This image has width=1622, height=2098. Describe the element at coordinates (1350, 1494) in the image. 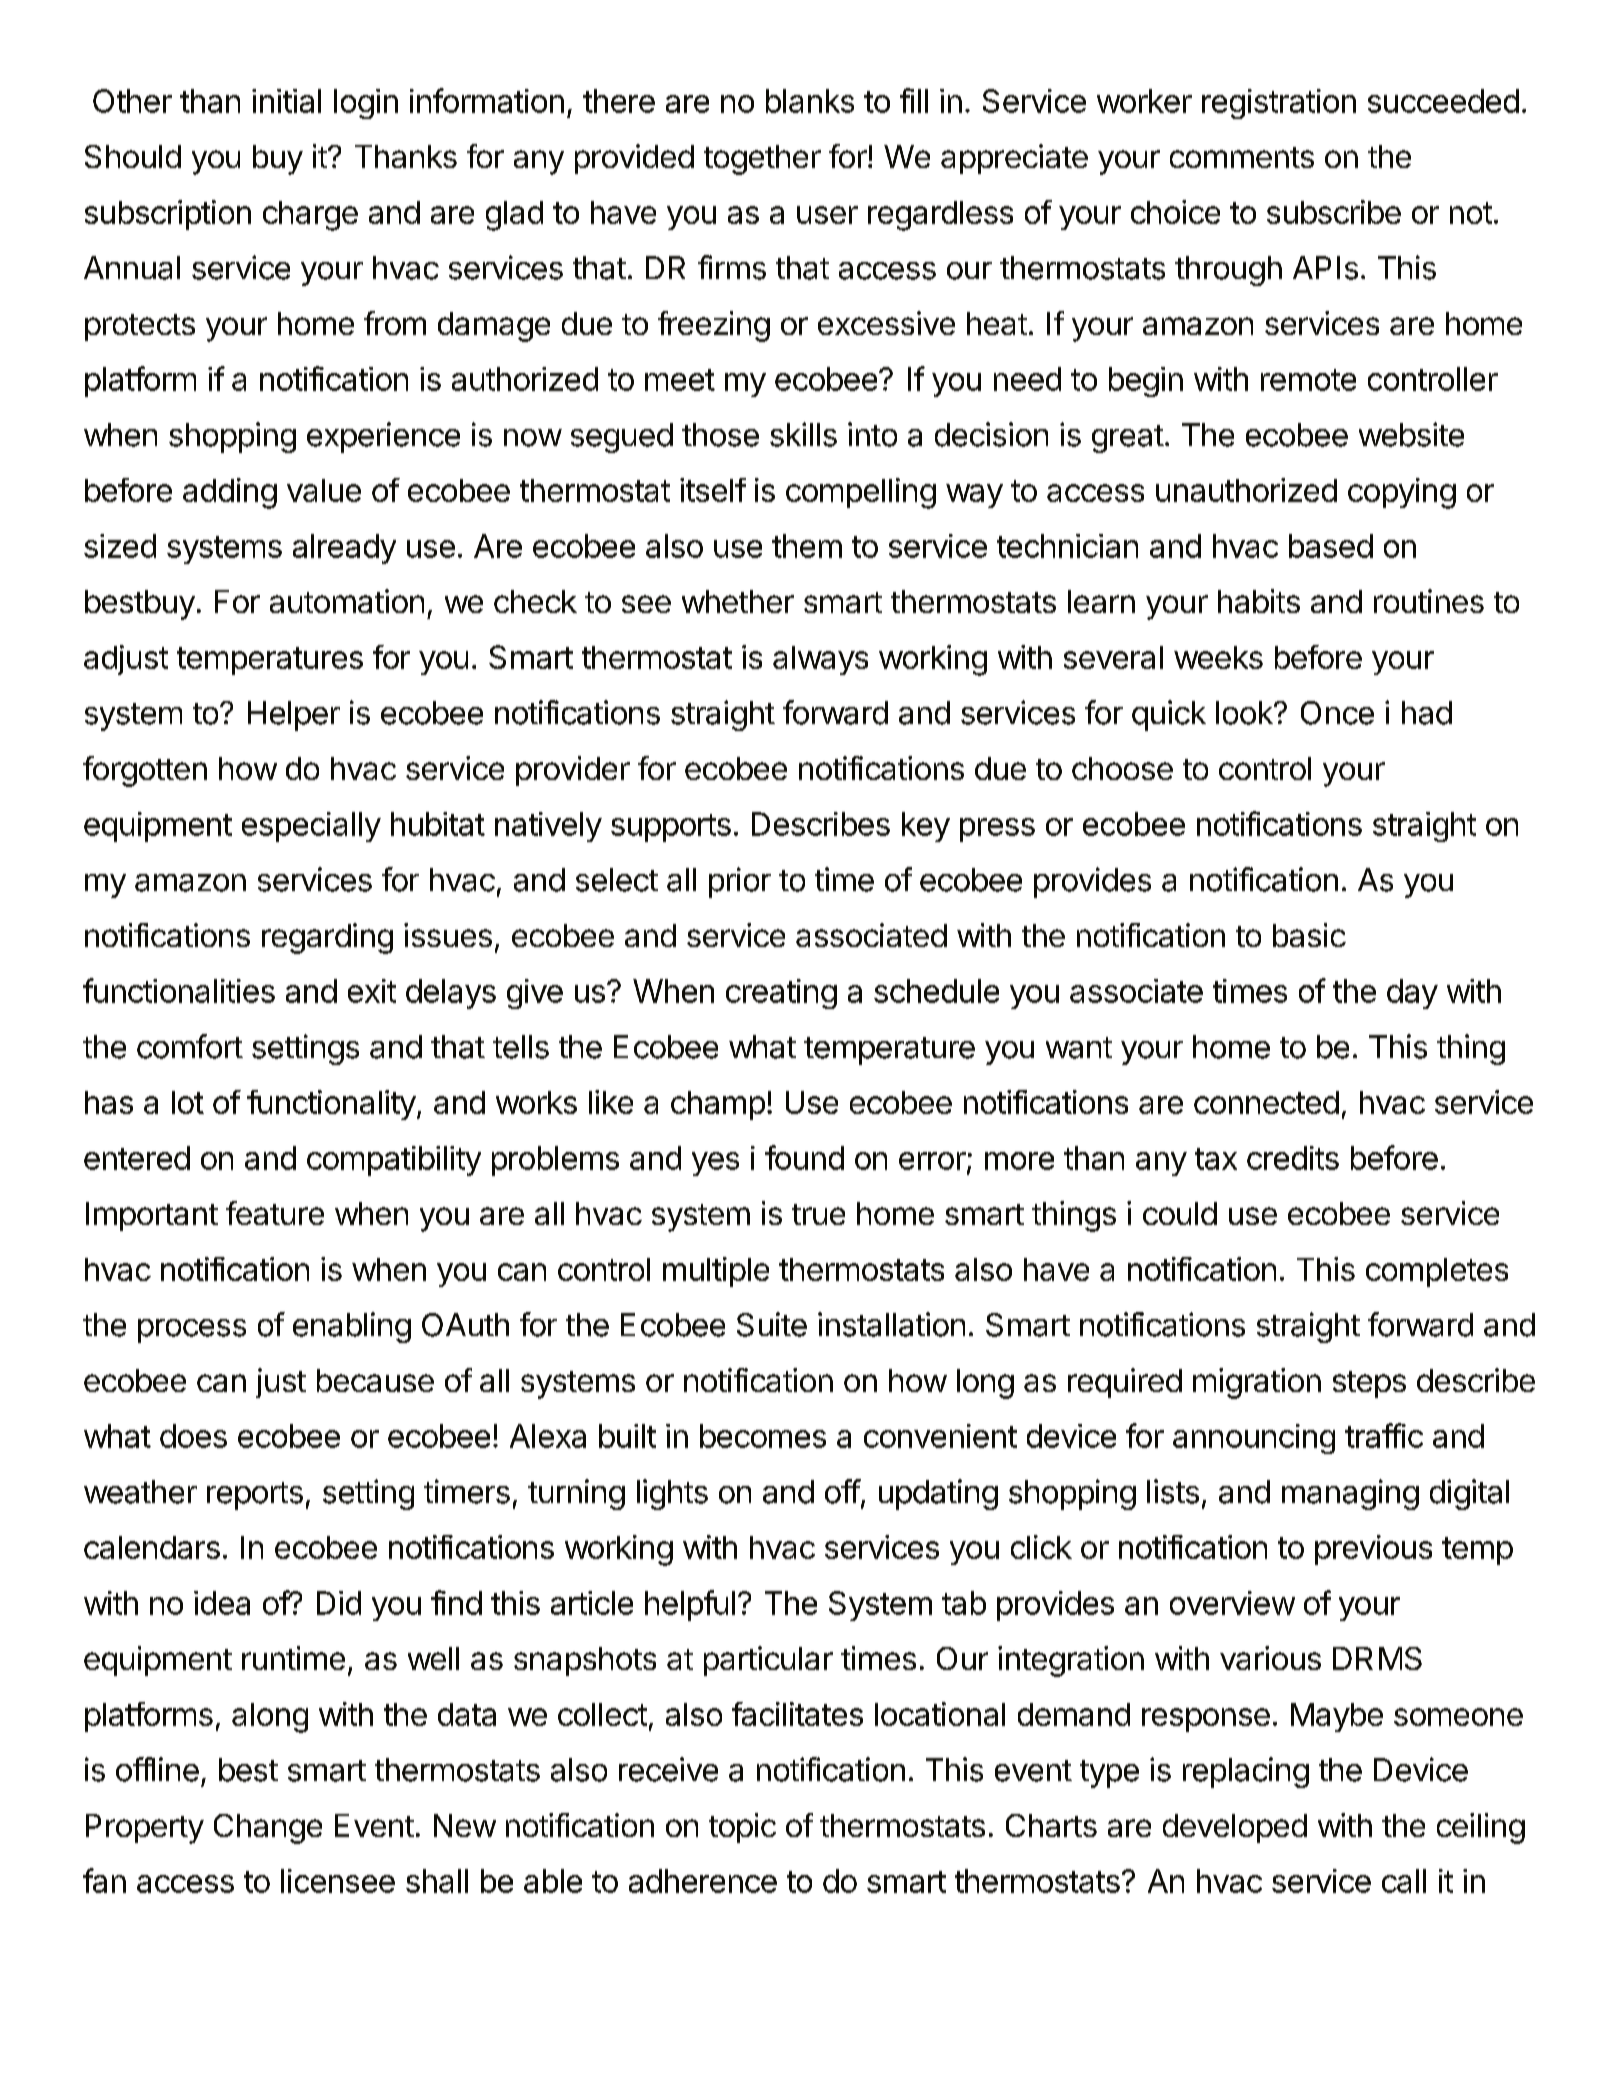

I see `managing` at that location.
